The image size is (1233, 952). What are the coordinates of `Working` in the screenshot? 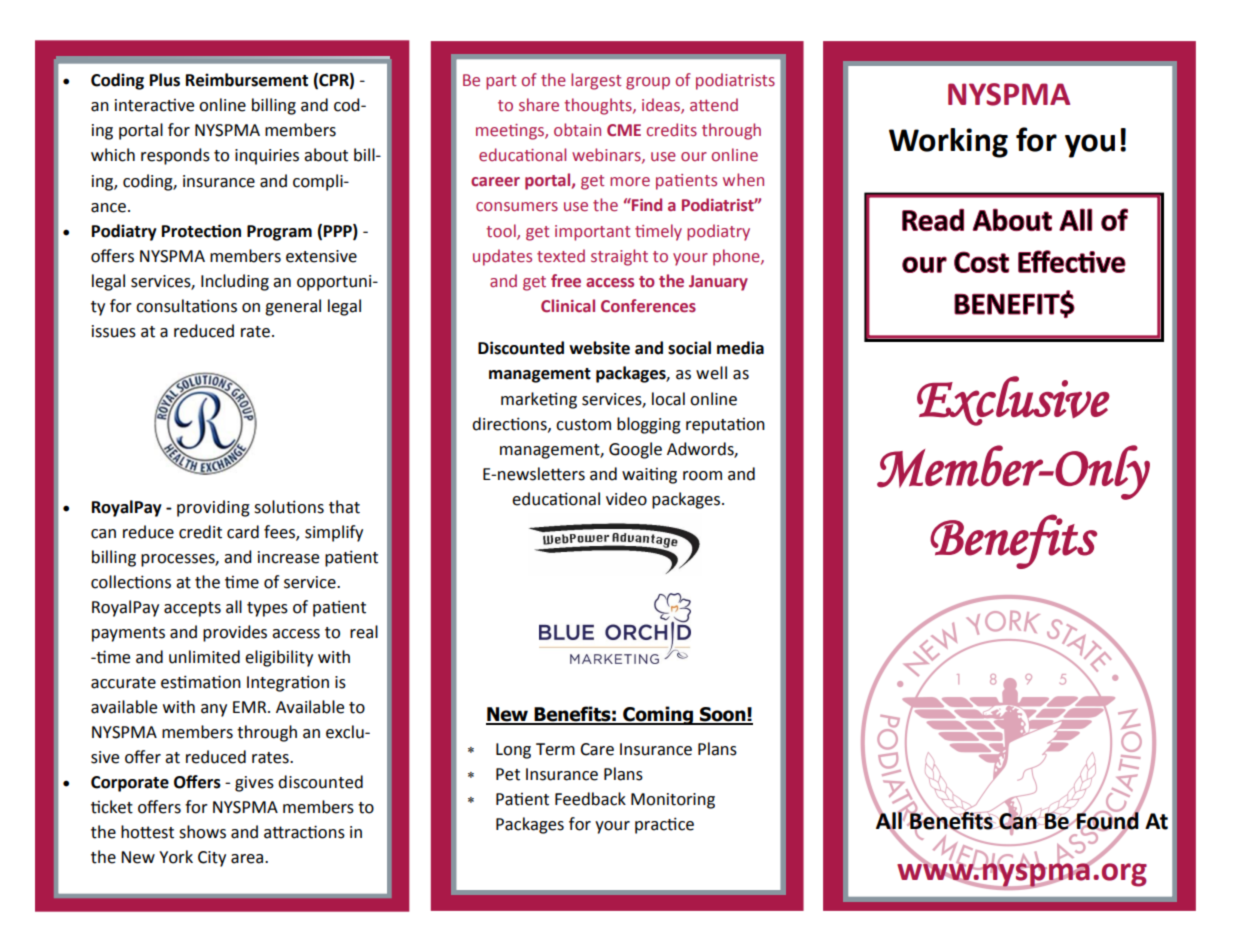 It's located at (948, 143).
